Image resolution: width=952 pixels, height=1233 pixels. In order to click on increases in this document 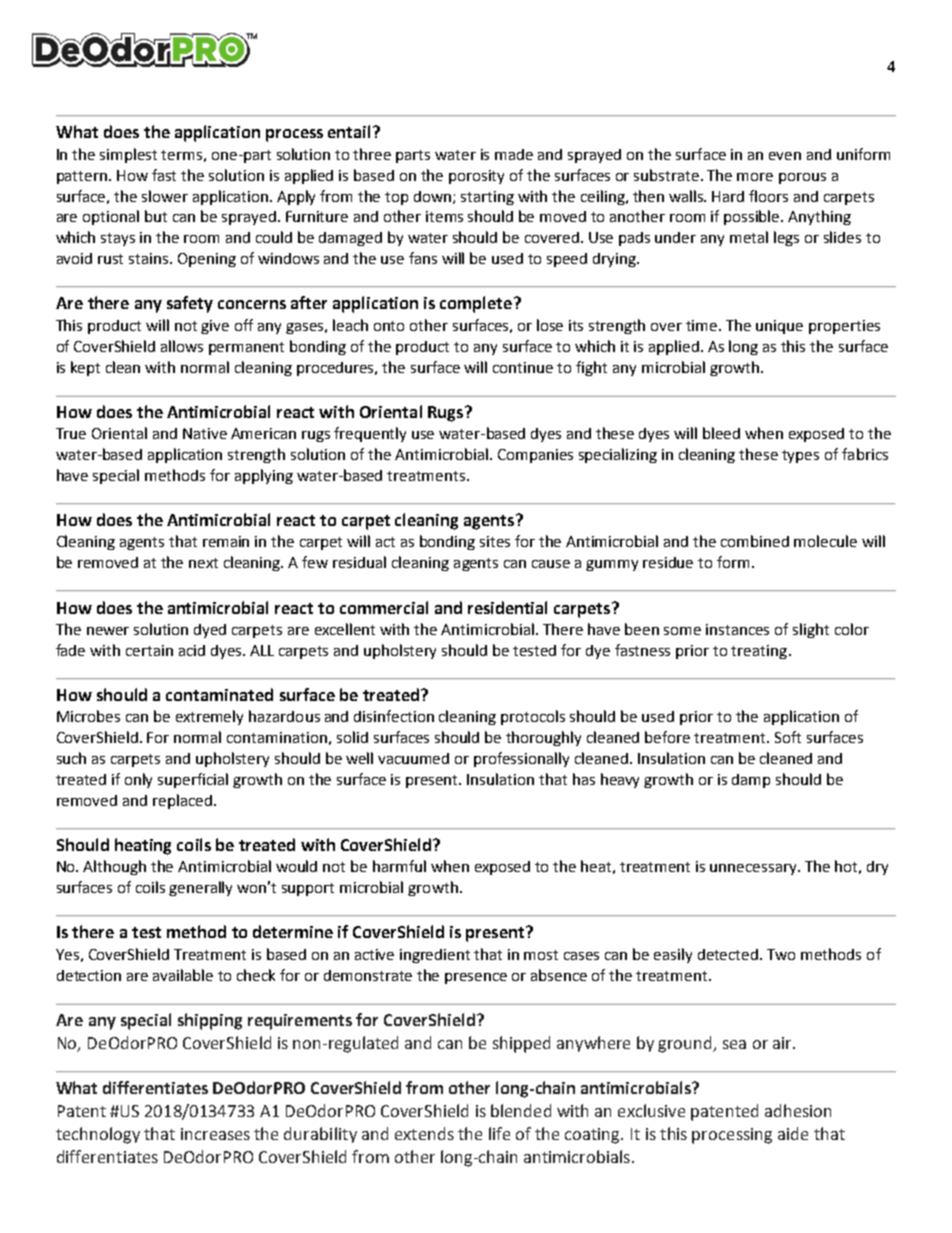, I will do `click(215, 1134)`.
